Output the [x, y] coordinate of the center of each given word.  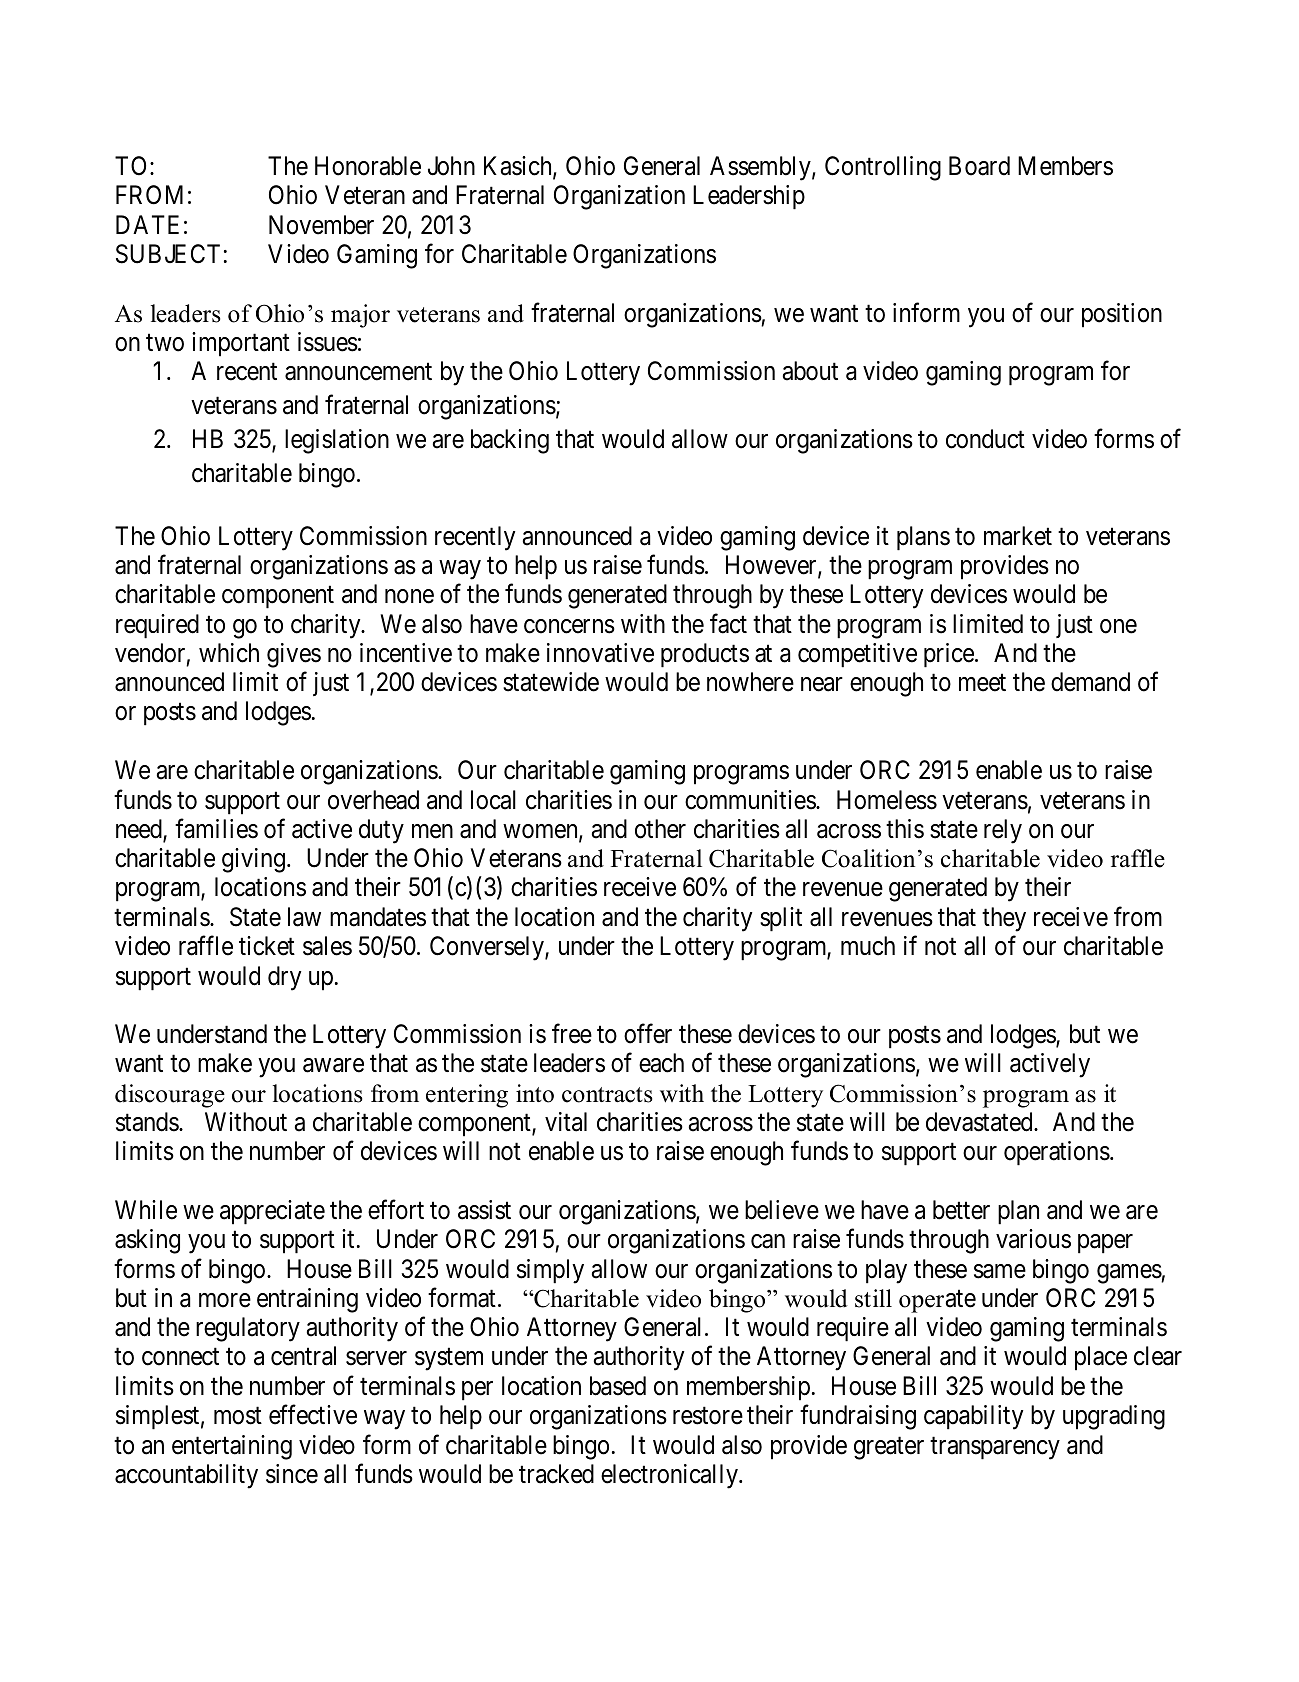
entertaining [232, 1447]
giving [253, 860]
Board [979, 166]
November [321, 225]
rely [1003, 831]
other [660, 829]
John [451, 166]
